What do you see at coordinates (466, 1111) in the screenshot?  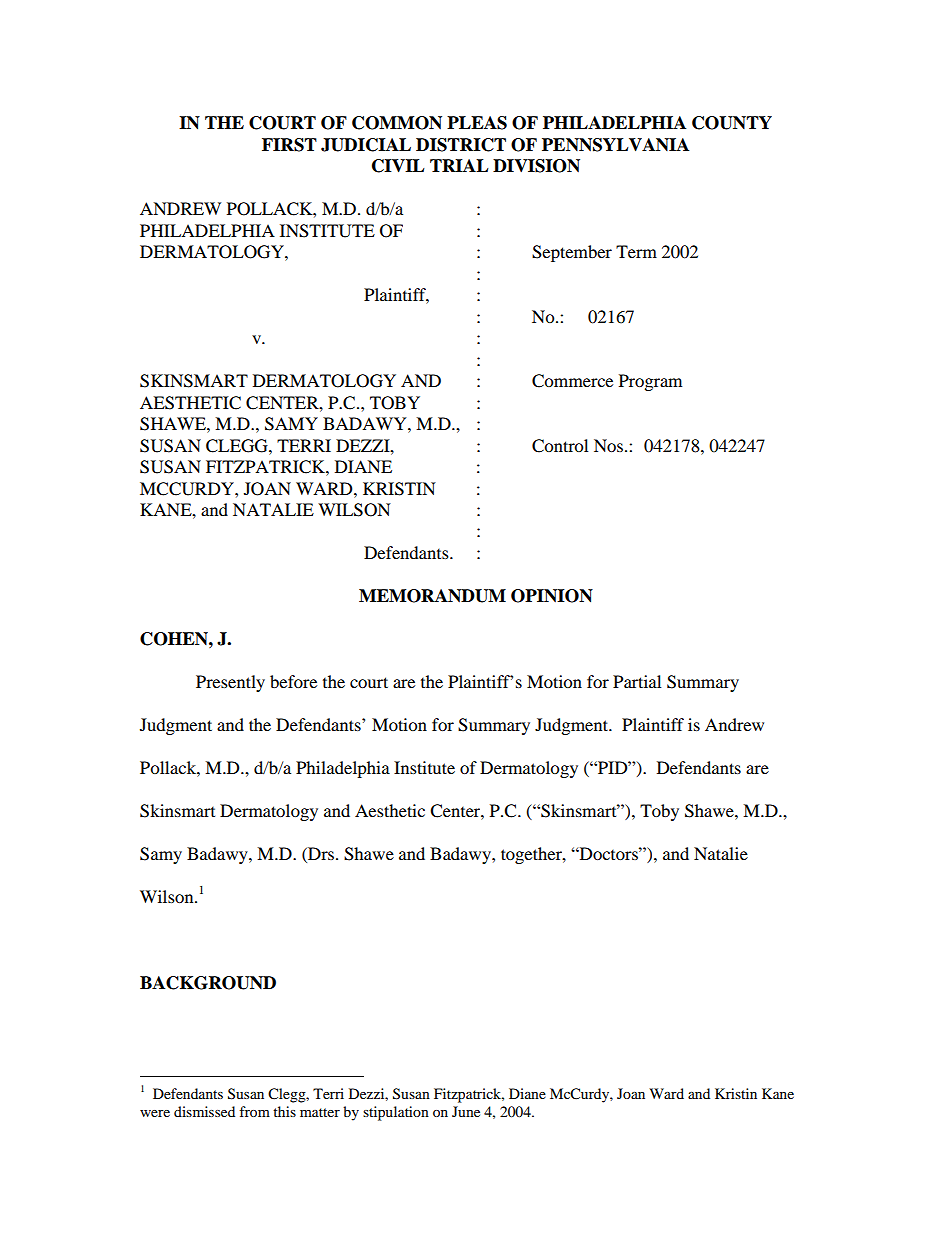 I see `June` at bounding box center [466, 1111].
